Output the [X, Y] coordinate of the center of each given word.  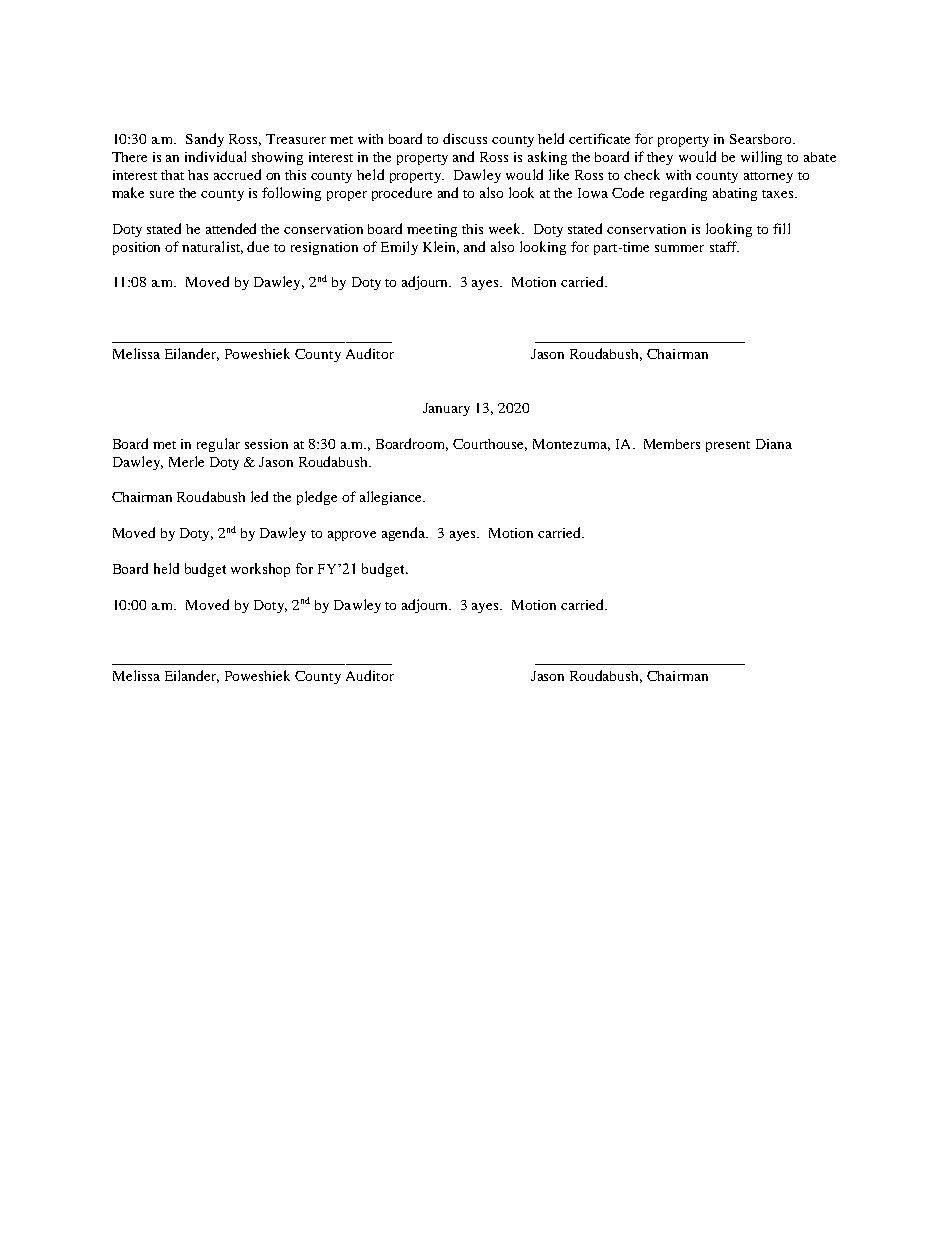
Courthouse [490, 445]
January [446, 409]
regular [218, 445]
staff [724, 246]
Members [672, 444]
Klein [441, 247]
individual [215, 156]
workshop [260, 570]
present [728, 446]
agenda [405, 534]
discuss [465, 138]
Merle [186, 461]
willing [761, 158]
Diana [774, 444]
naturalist [212, 247]
